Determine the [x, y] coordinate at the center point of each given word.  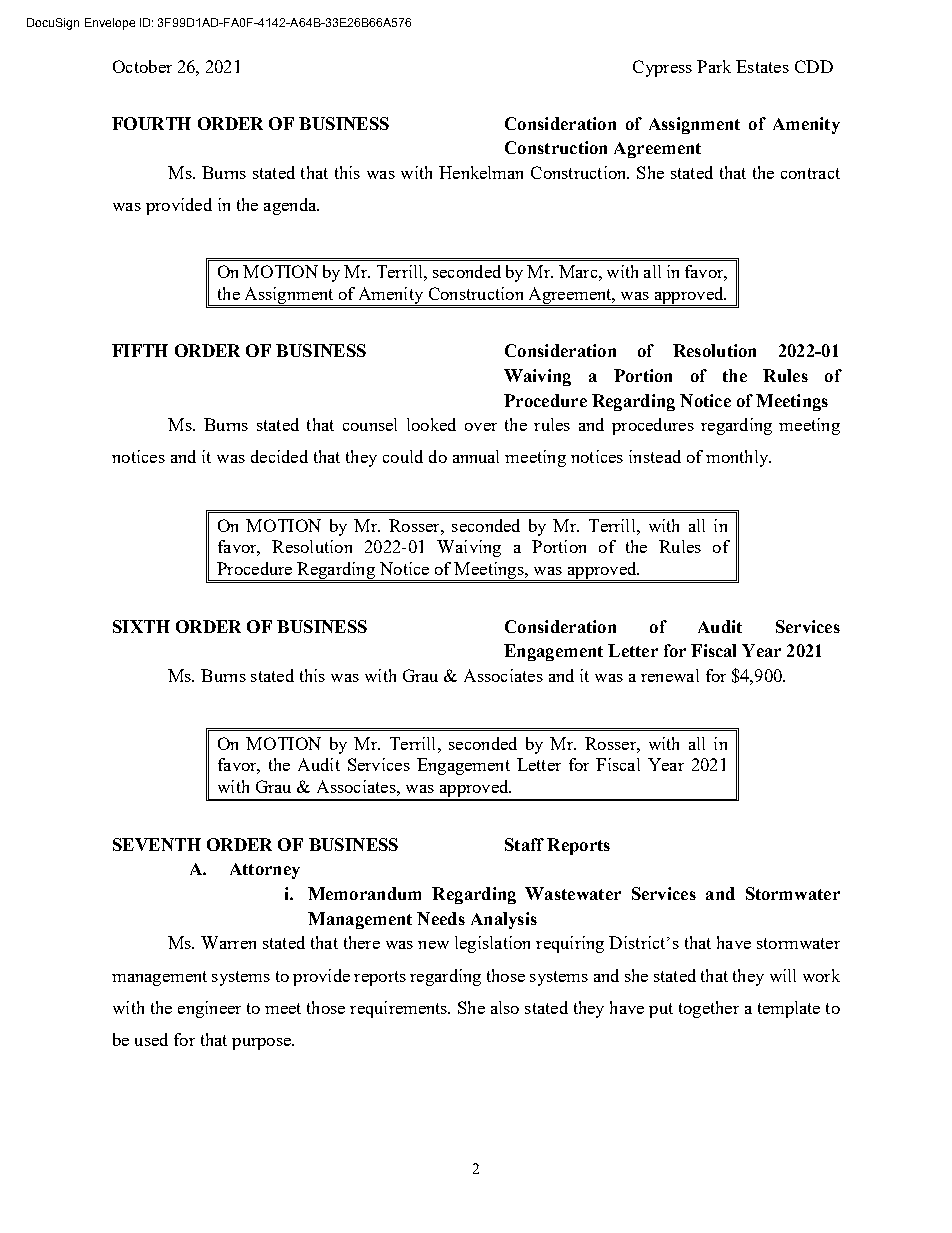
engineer [209, 1009]
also [505, 1007]
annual [476, 456]
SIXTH [141, 626]
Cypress [662, 68]
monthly [738, 458]
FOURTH [151, 123]
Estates [762, 66]
